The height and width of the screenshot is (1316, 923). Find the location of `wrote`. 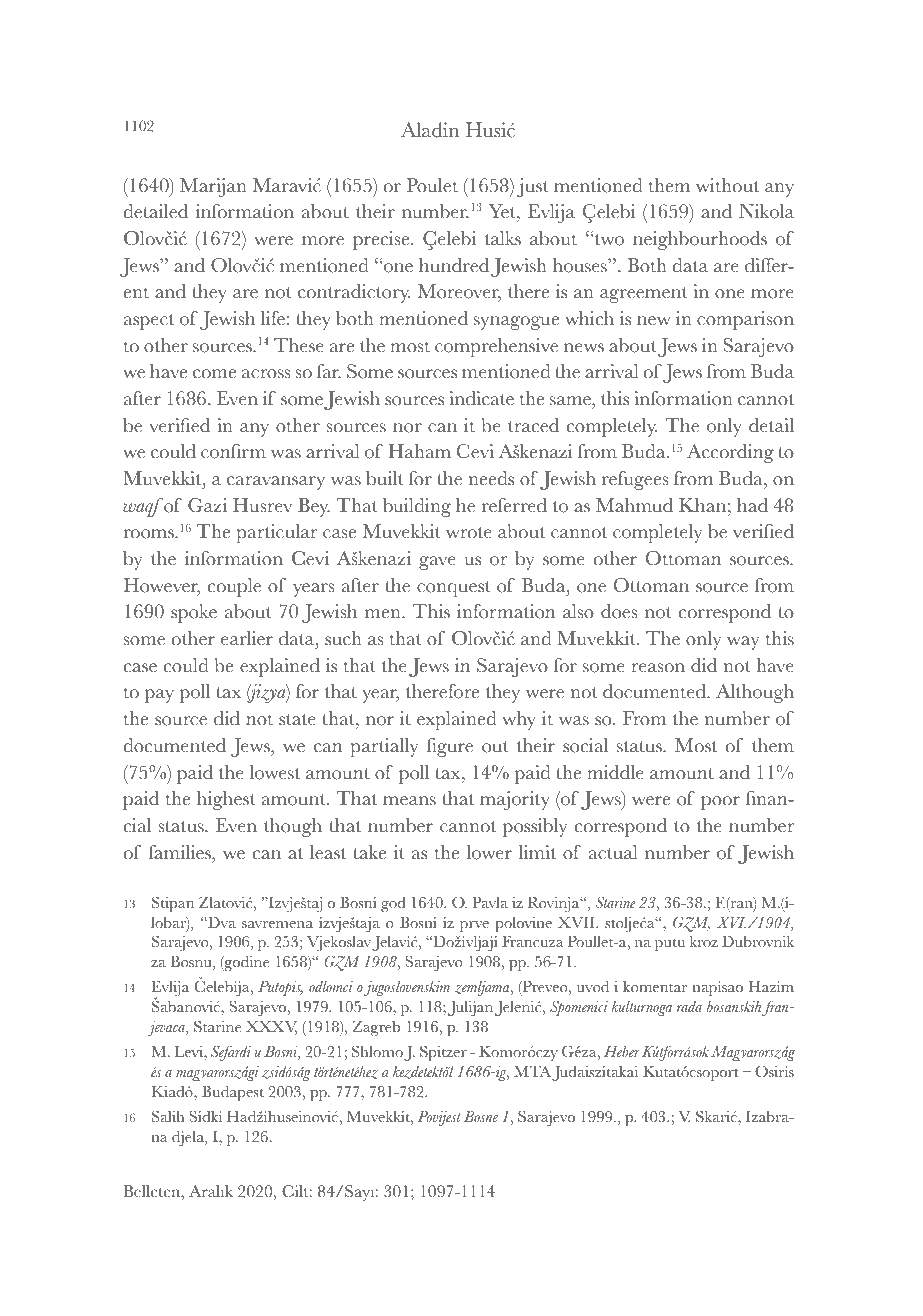

wrote is located at coordinates (469, 533).
